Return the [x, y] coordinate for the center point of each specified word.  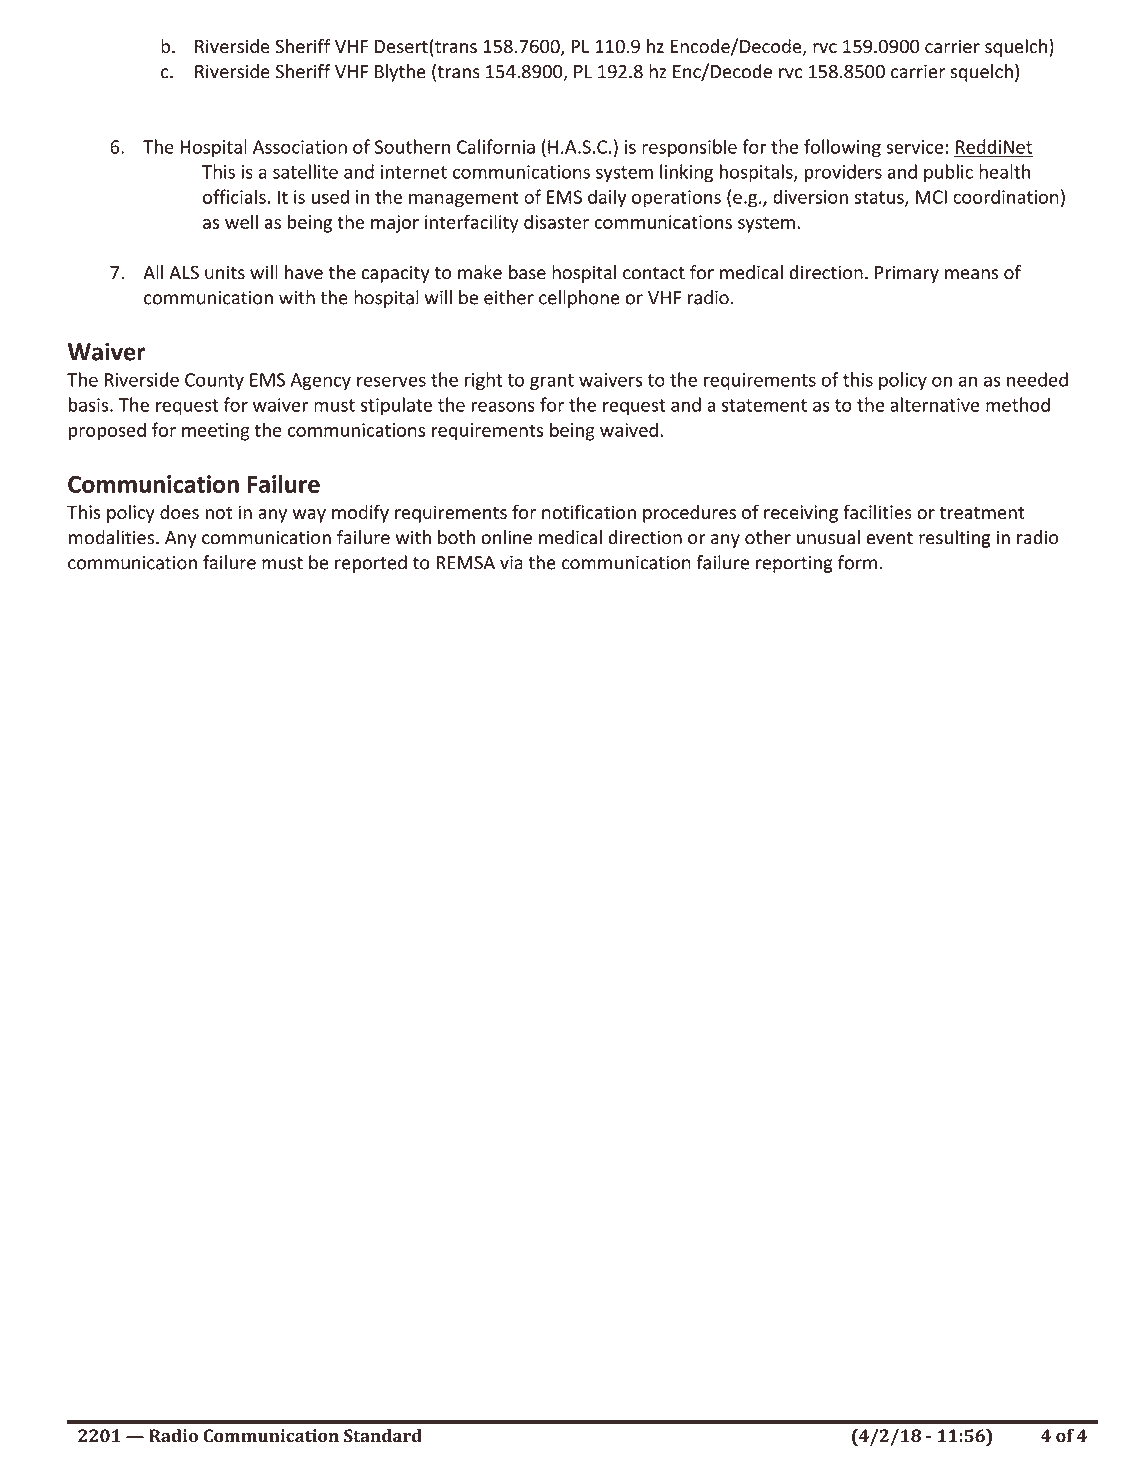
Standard [383, 1436]
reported [371, 564]
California [496, 146]
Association [300, 147]
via [511, 563]
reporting [794, 564]
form [857, 562]
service [914, 147]
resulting [955, 539]
